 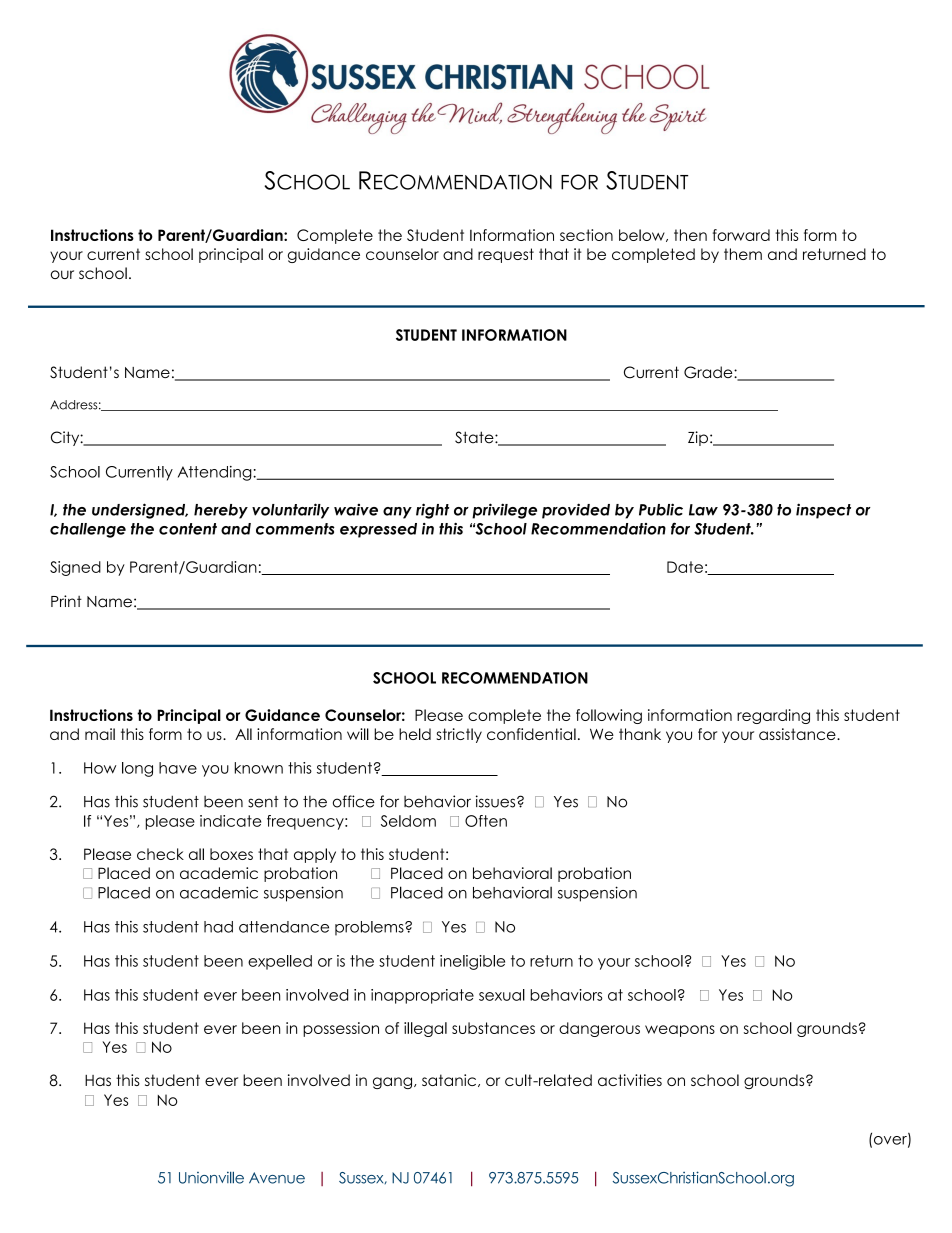 What do you see at coordinates (773, 716) in the screenshot?
I see `regarding` at bounding box center [773, 716].
